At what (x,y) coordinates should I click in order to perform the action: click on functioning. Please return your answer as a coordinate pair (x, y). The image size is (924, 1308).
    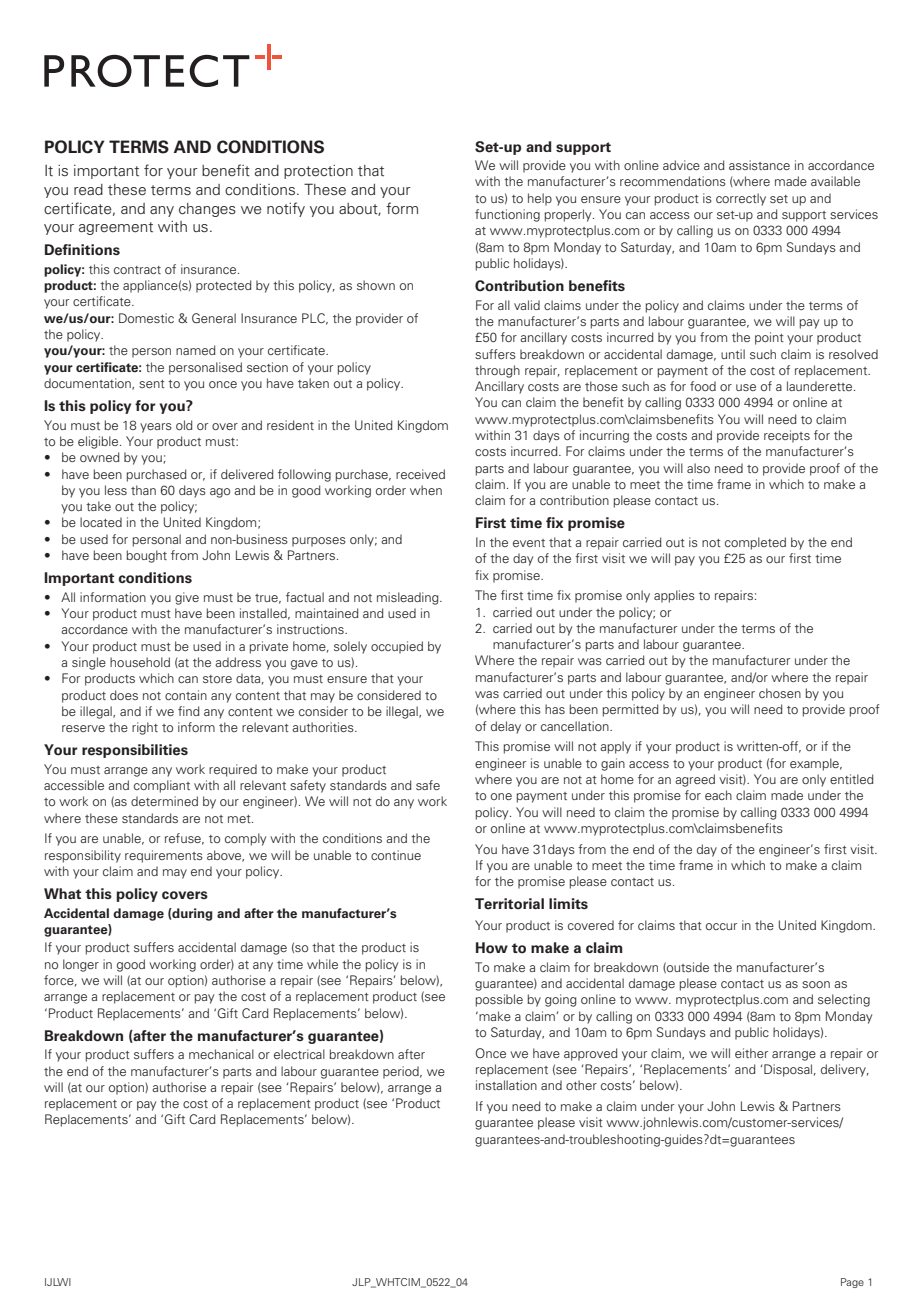
    Looking at the image, I should click on (507, 215).
